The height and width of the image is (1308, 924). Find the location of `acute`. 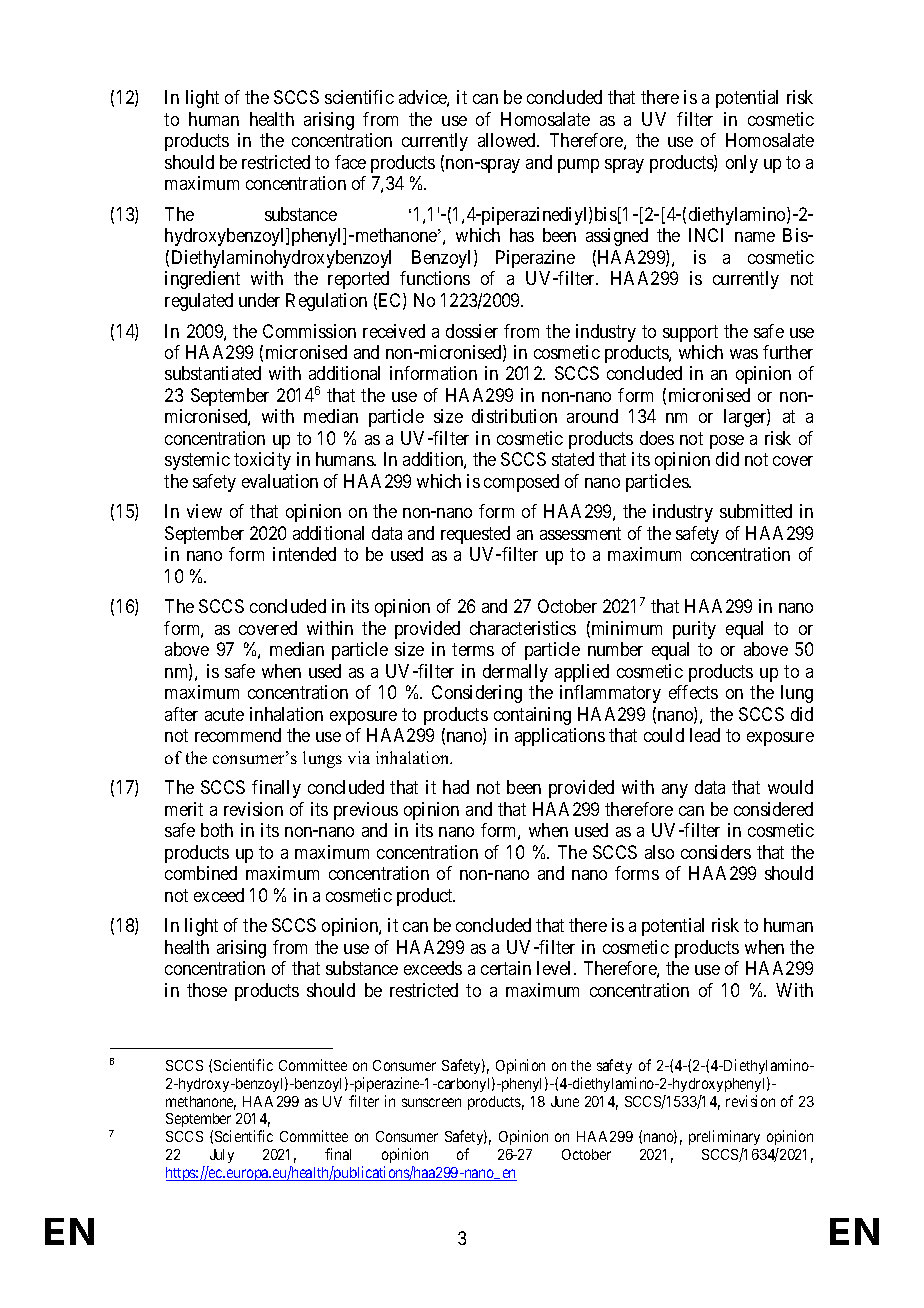

acute is located at coordinates (224, 714).
